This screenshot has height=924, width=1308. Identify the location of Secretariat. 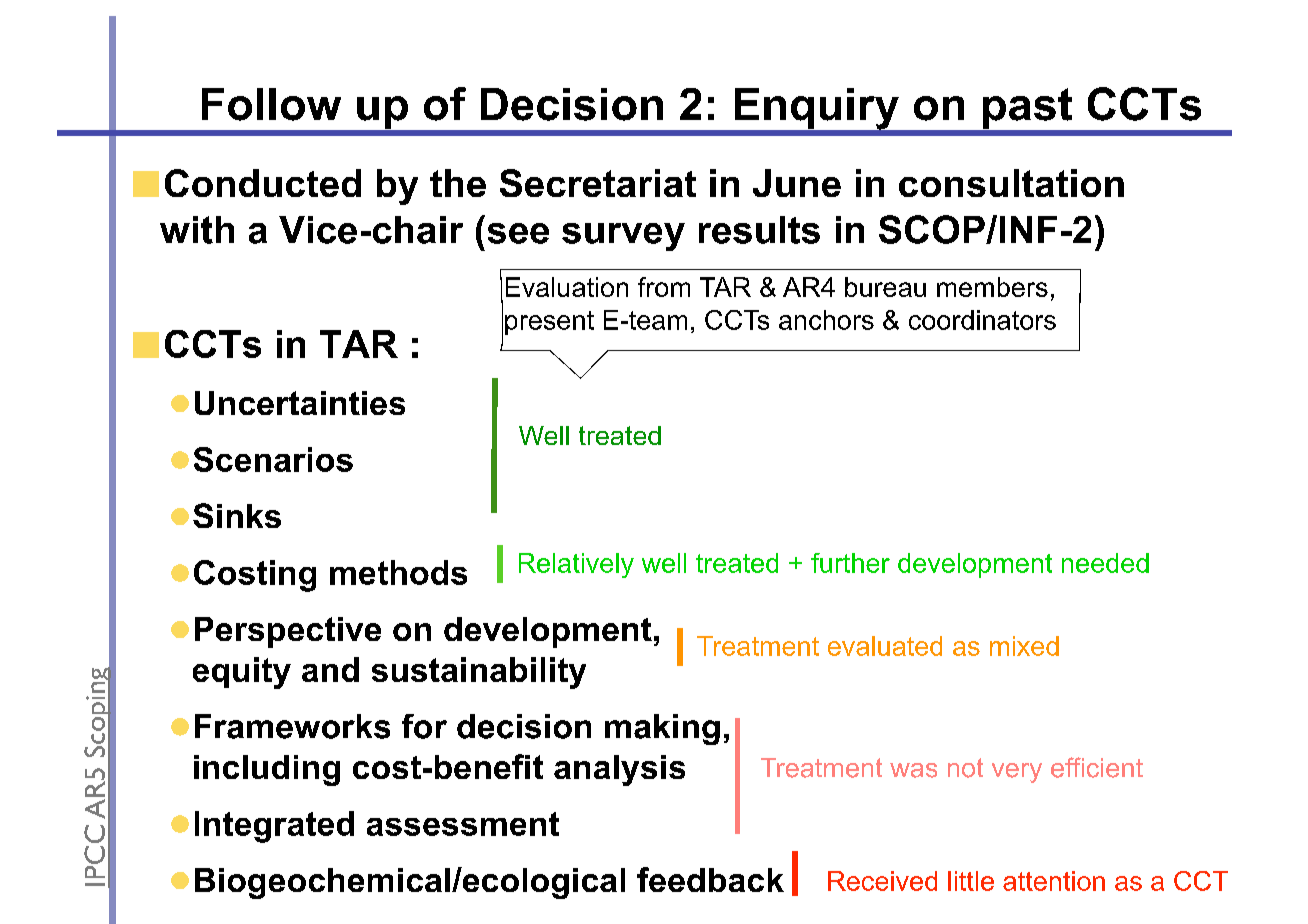
(598, 183).
